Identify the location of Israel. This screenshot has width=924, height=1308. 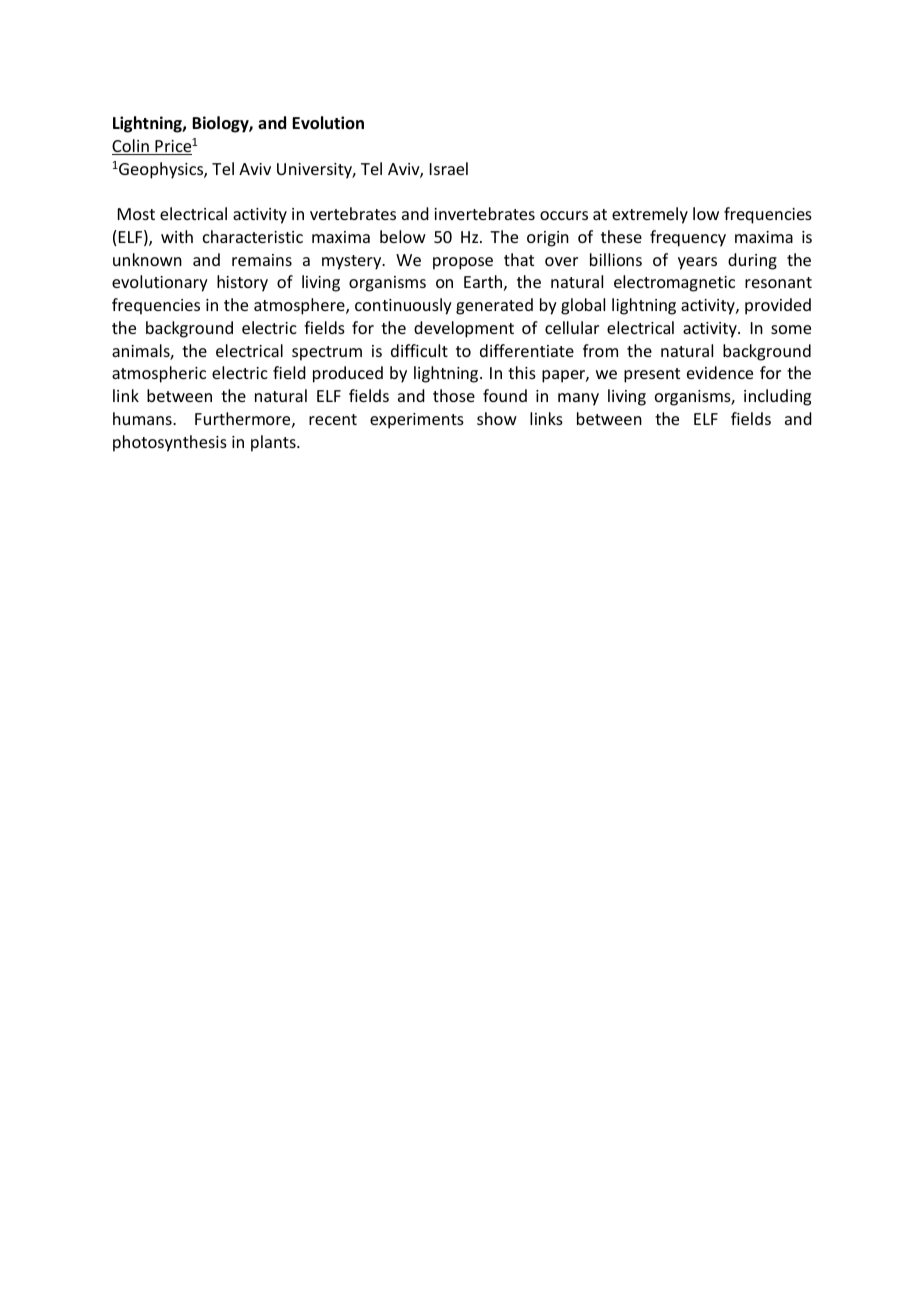
(449, 168).
